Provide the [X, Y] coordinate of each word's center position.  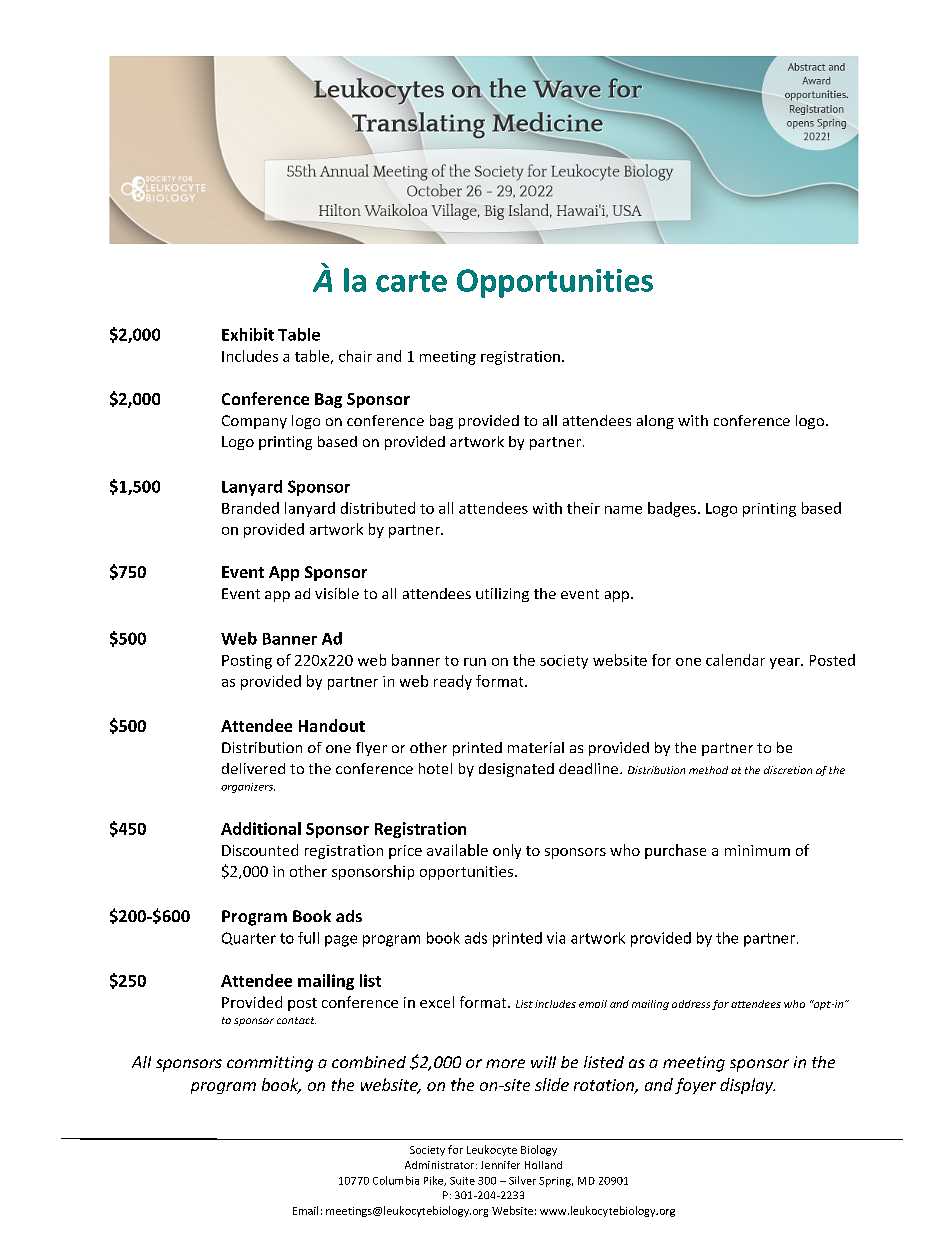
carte [411, 281]
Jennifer [500, 1165]
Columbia [396, 1180]
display [747, 1086]
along [655, 422]
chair [355, 356]
